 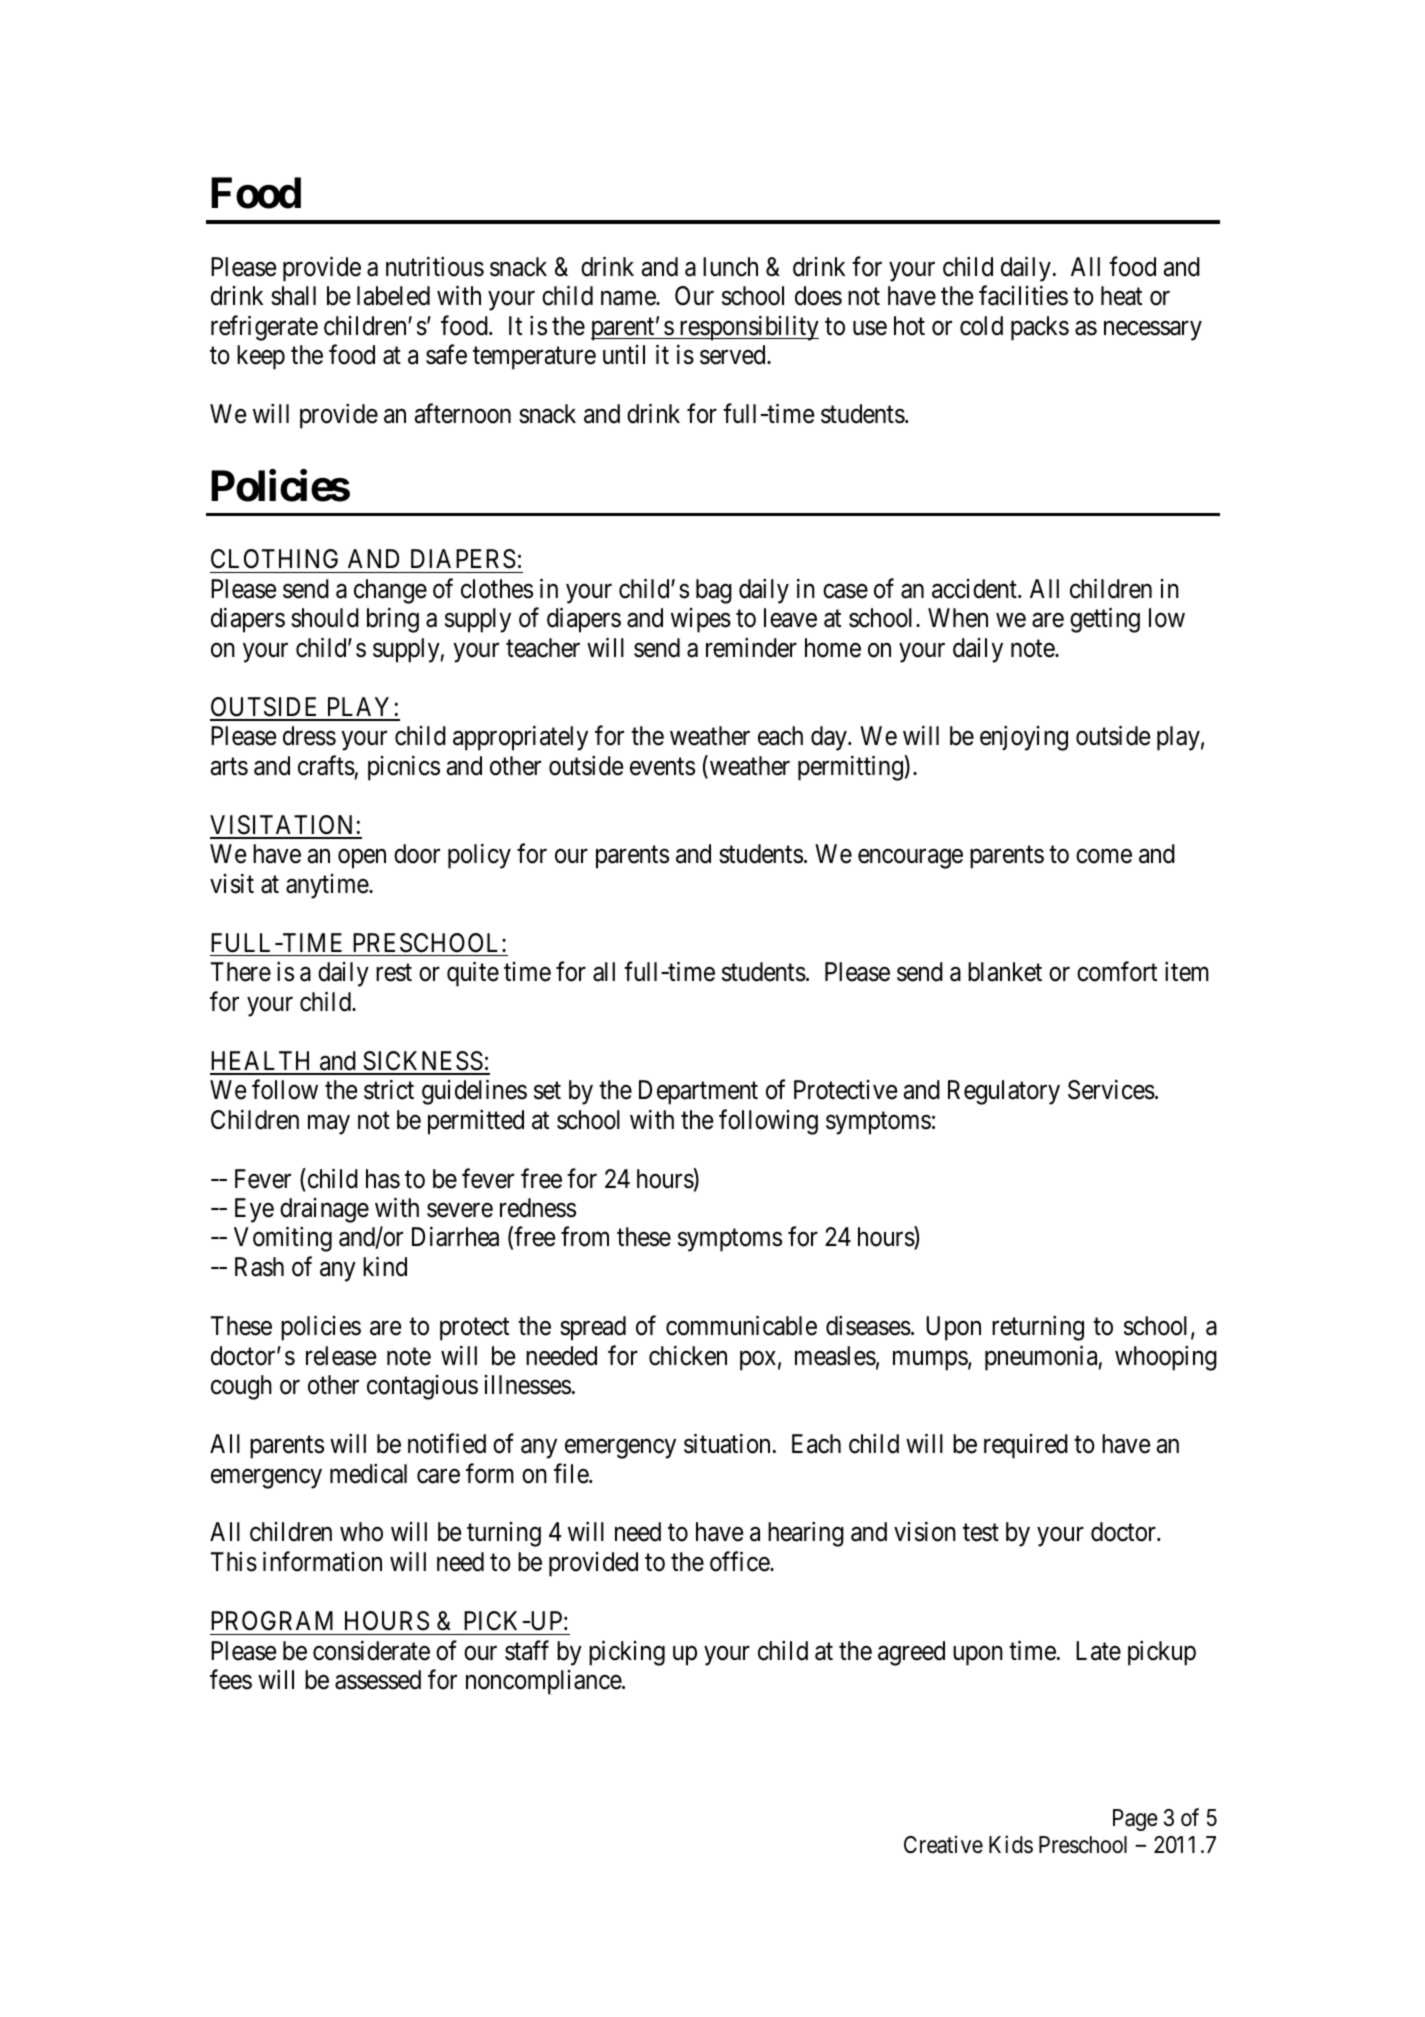 What do you see at coordinates (748, 328) in the document?
I see `responsibility` at bounding box center [748, 328].
